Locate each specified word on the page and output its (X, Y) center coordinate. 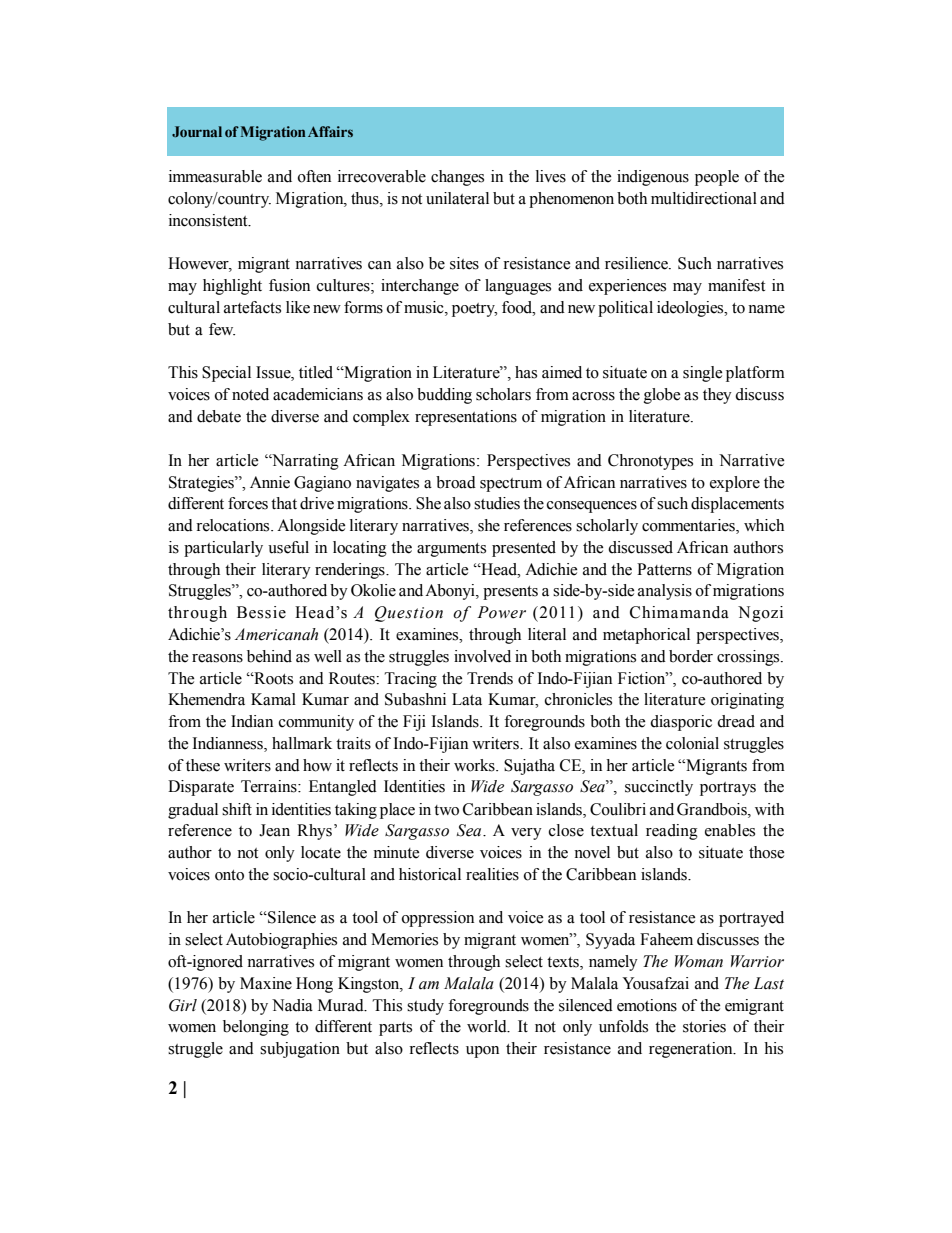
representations (466, 418)
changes (457, 178)
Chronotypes (650, 462)
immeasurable (215, 176)
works (475, 765)
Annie (270, 482)
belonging (256, 1028)
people (717, 178)
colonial (692, 743)
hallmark (302, 743)
